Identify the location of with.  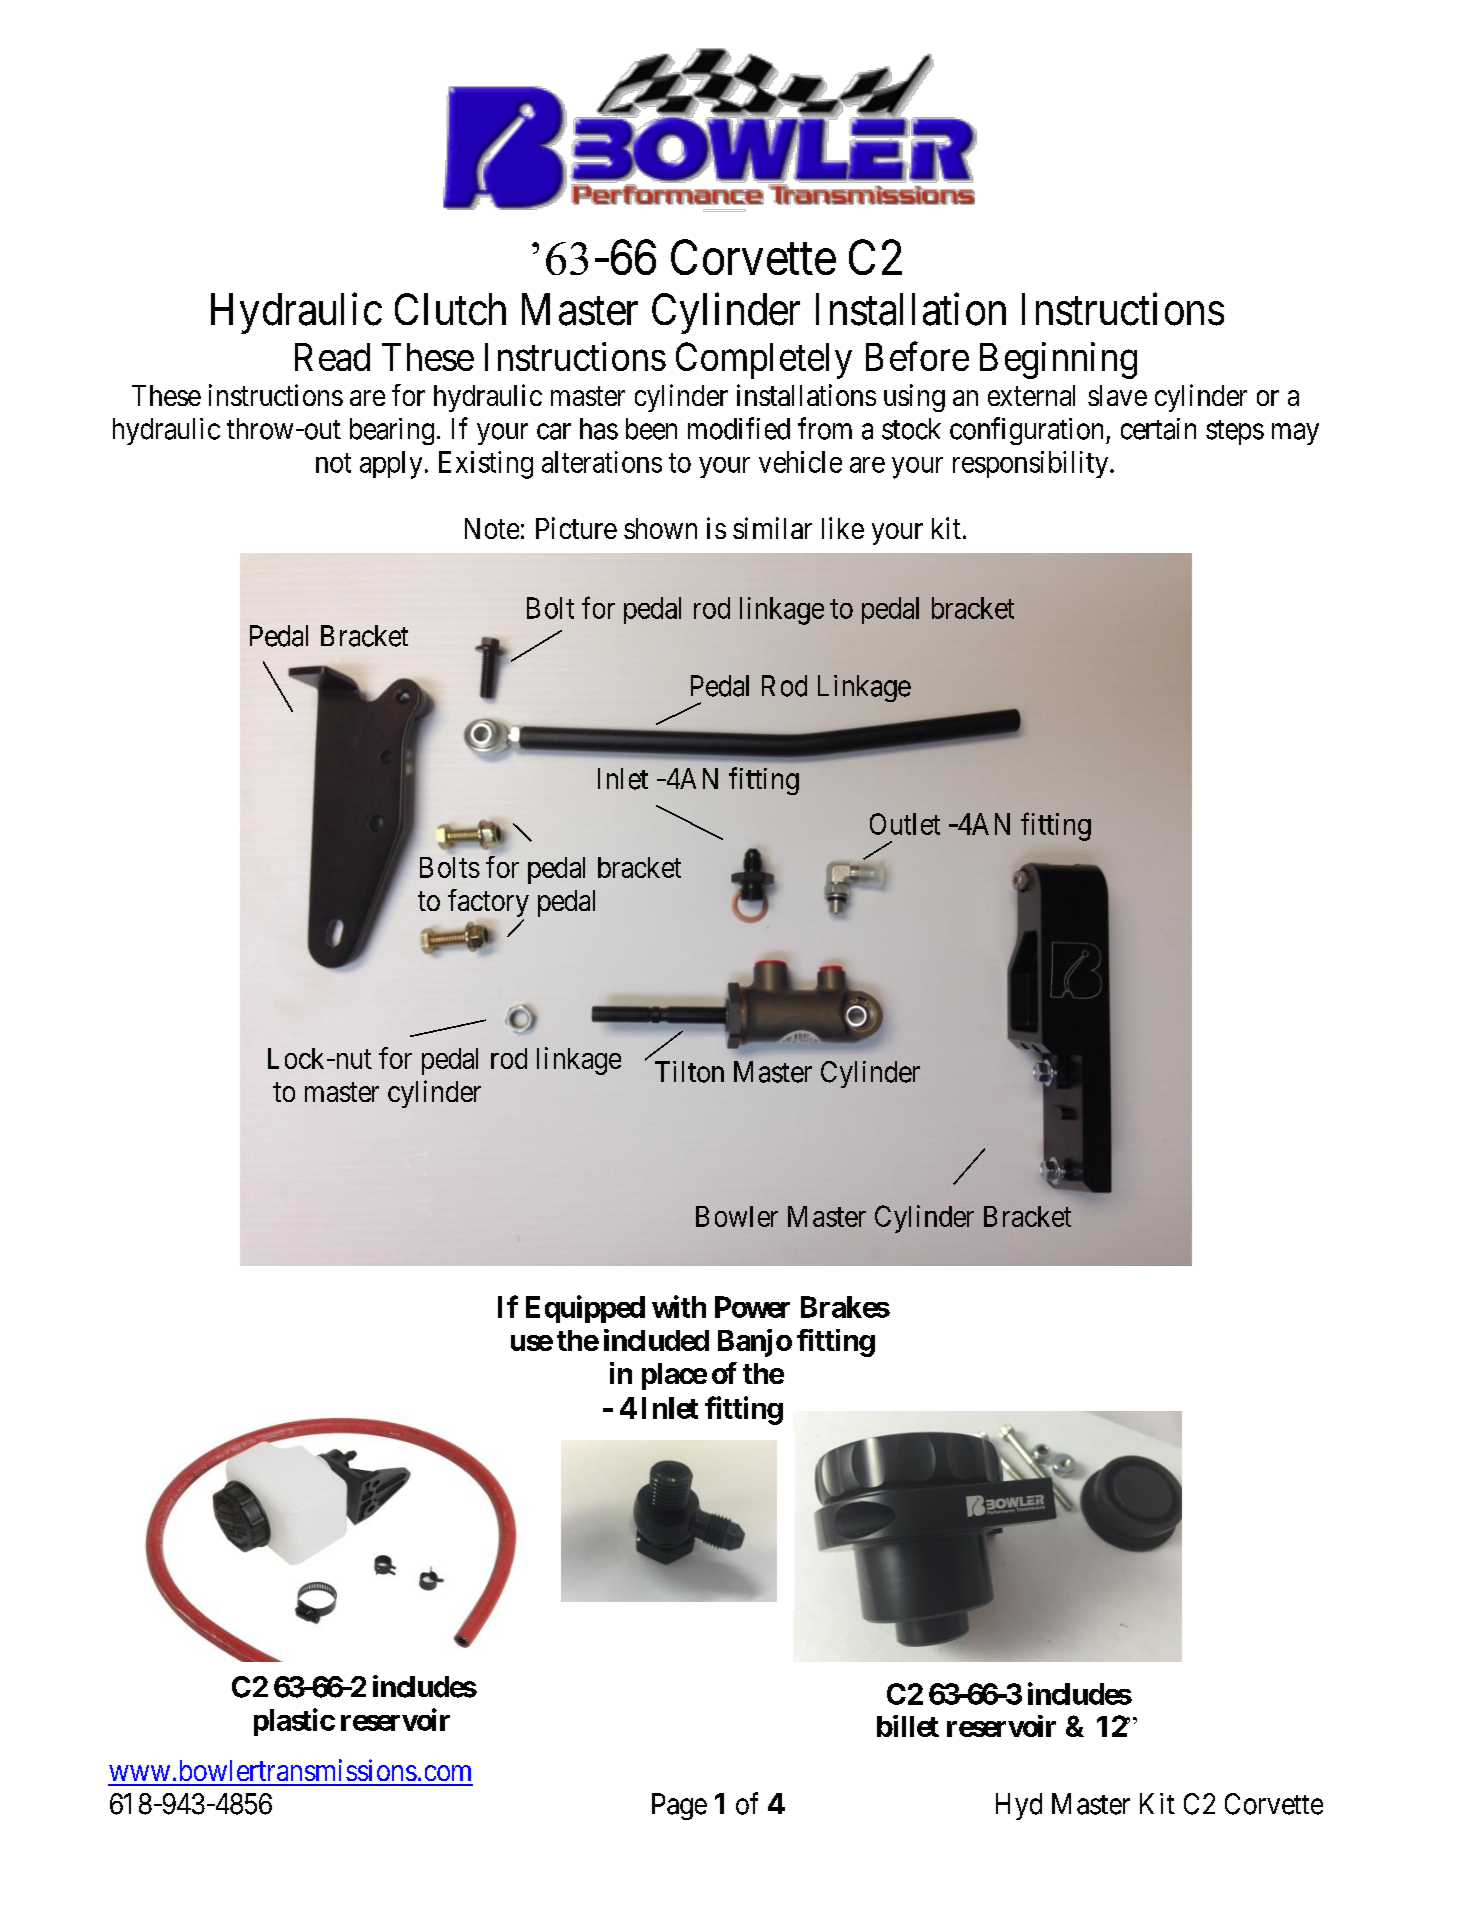
(679, 1306).
